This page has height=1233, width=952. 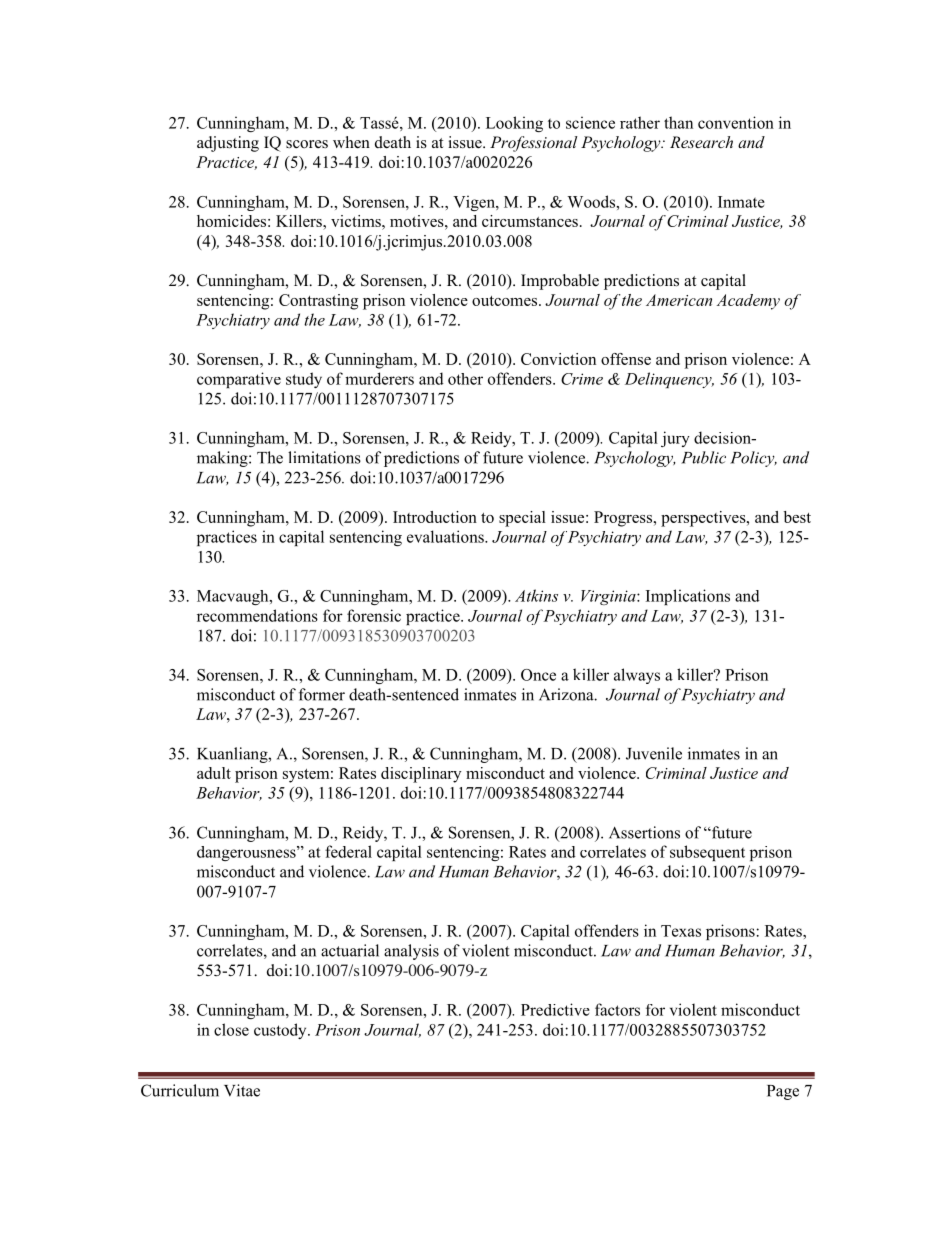 What do you see at coordinates (703, 457) in the page?
I see `Public` at bounding box center [703, 457].
